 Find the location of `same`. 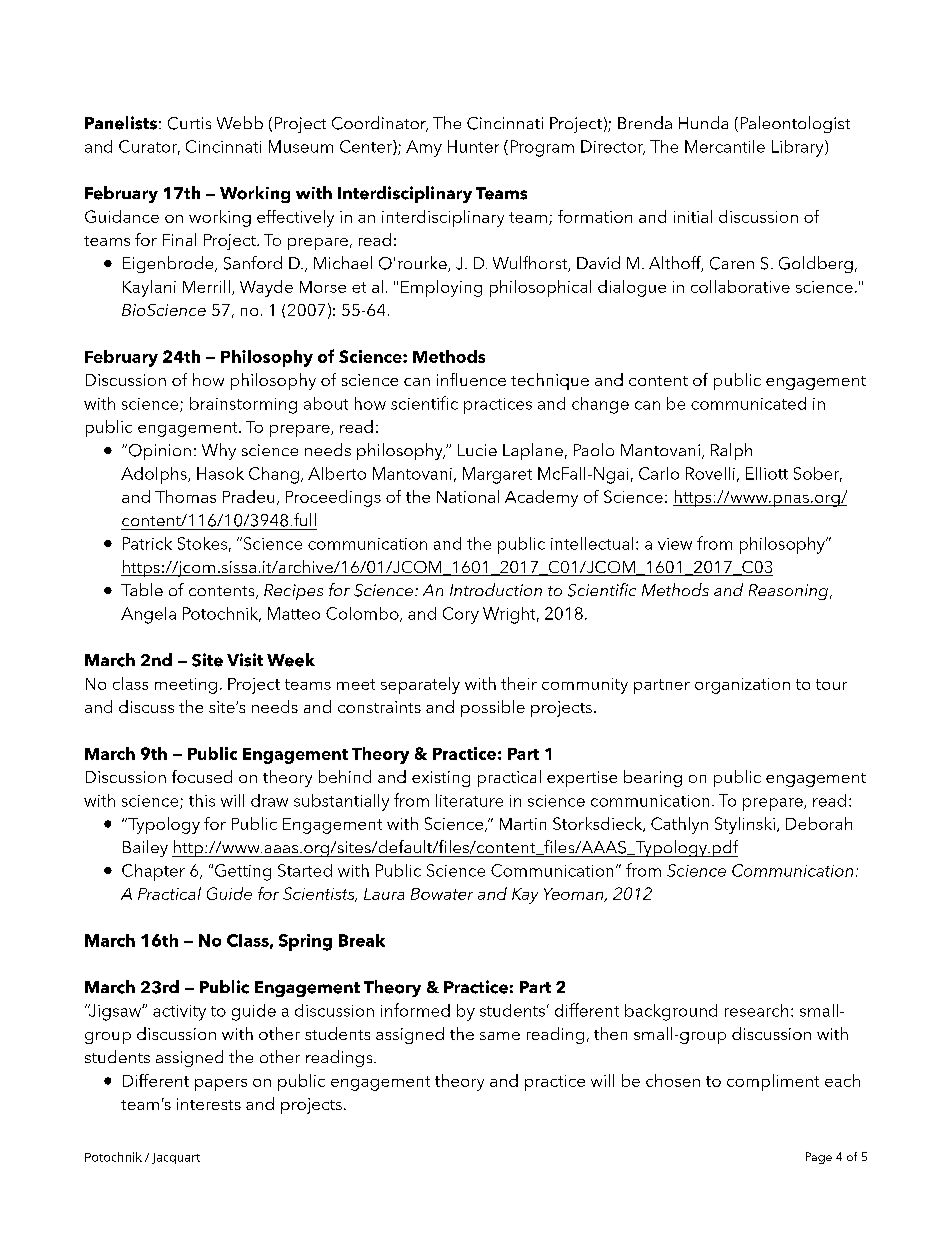

same is located at coordinates (500, 1036).
